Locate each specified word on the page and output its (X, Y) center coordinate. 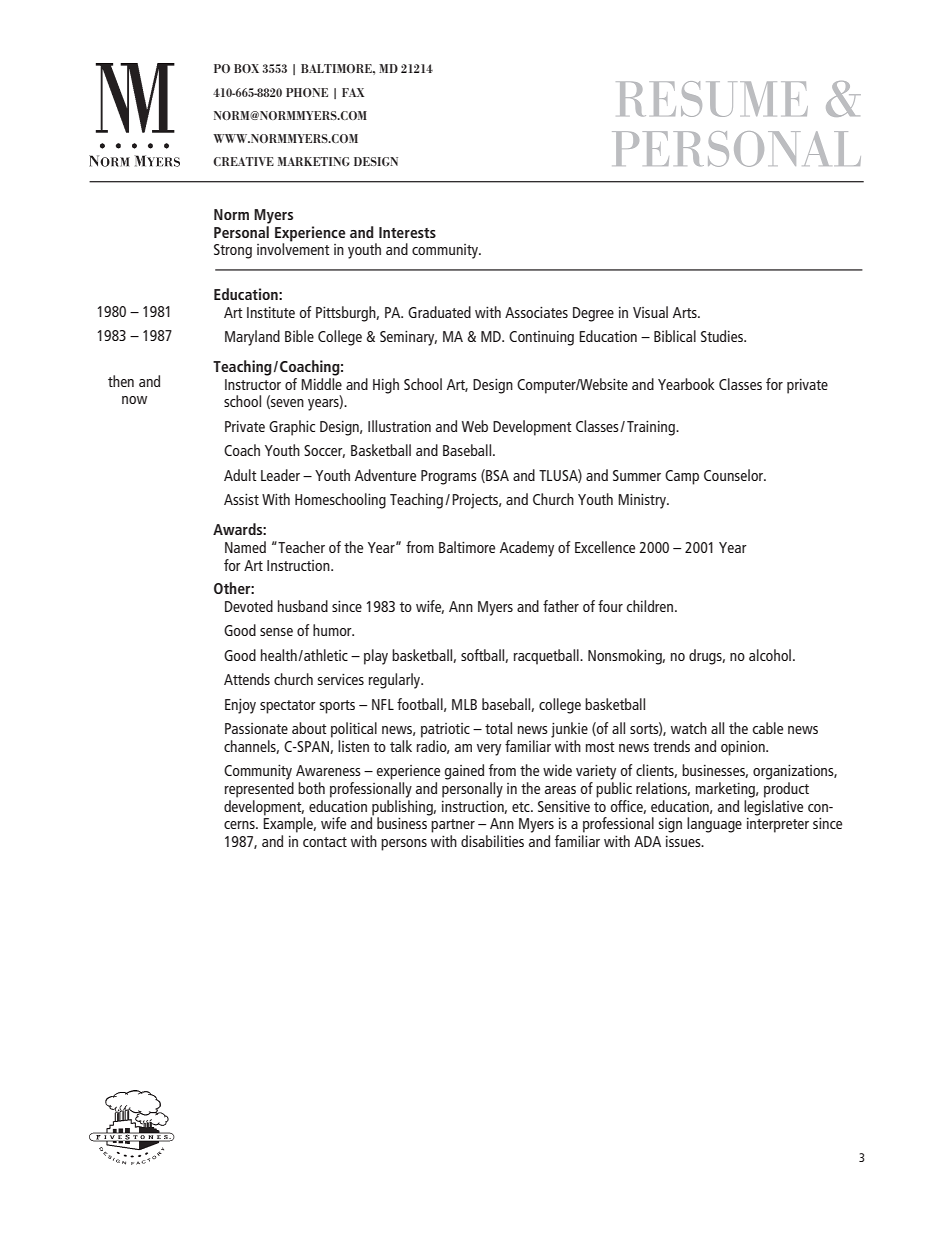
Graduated (439, 312)
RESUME (712, 99)
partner (453, 826)
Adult (240, 475)
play (376, 657)
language (714, 825)
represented (259, 790)
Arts (686, 312)
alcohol (770, 655)
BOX (246, 68)
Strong (233, 251)
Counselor (735, 475)
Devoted (249, 606)
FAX (353, 92)
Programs (449, 477)
